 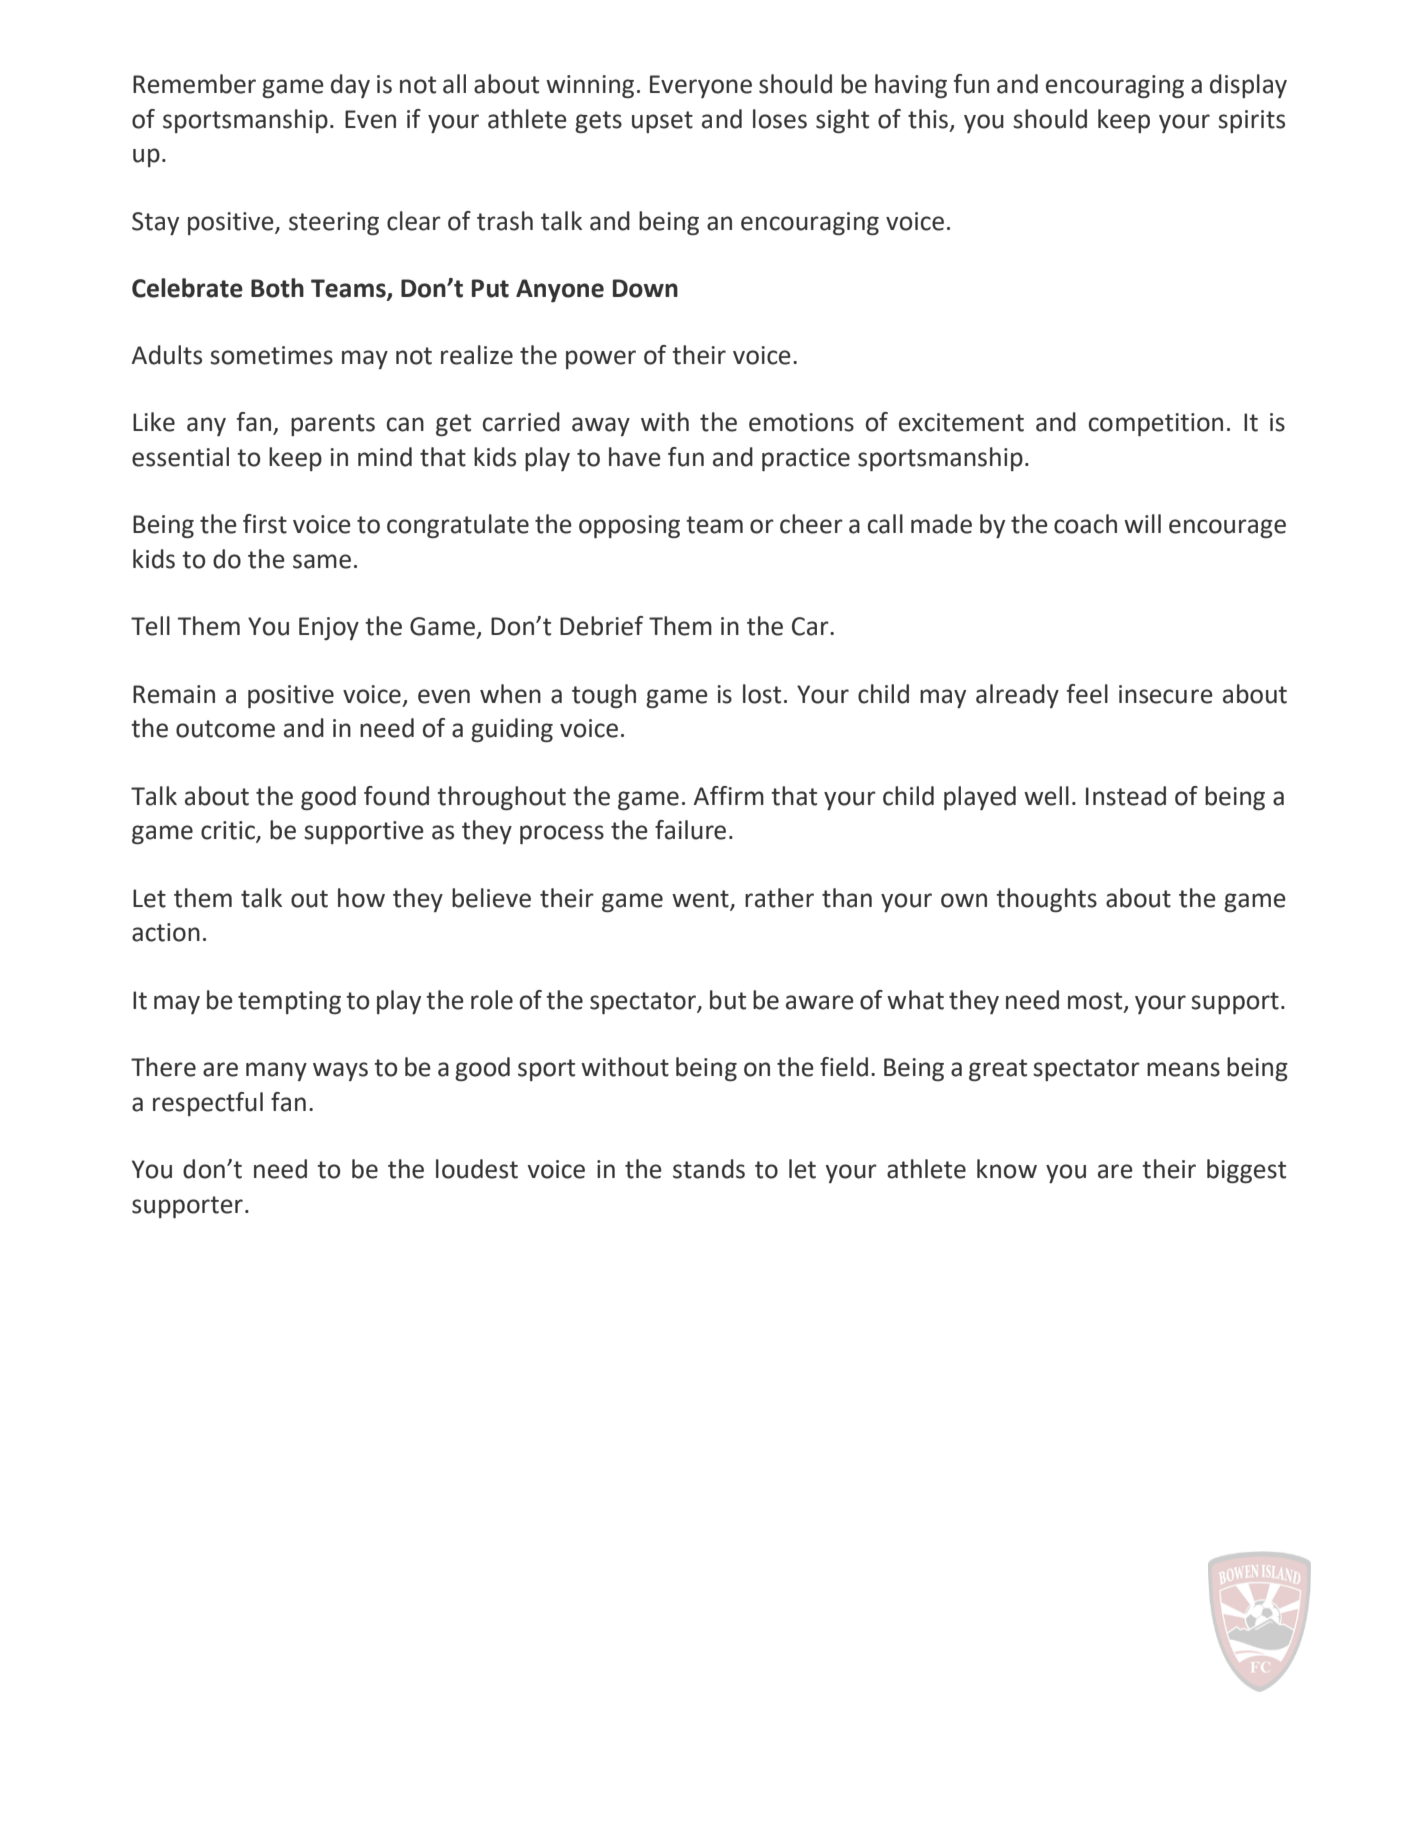 I want to click on feel, so click(x=1087, y=694).
